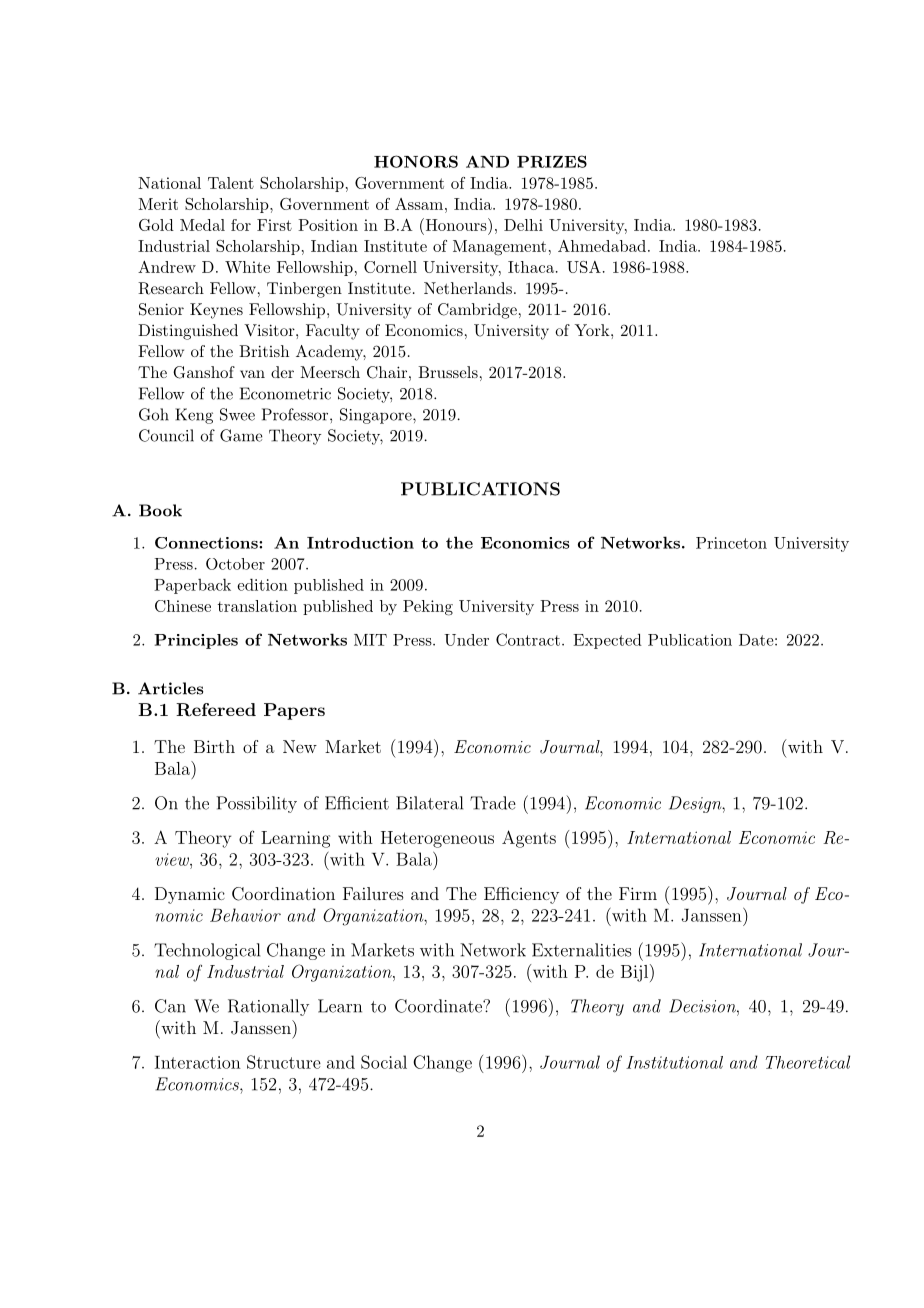 Image resolution: width=924 pixels, height=1308 pixels. I want to click on Honours, so click(455, 224).
